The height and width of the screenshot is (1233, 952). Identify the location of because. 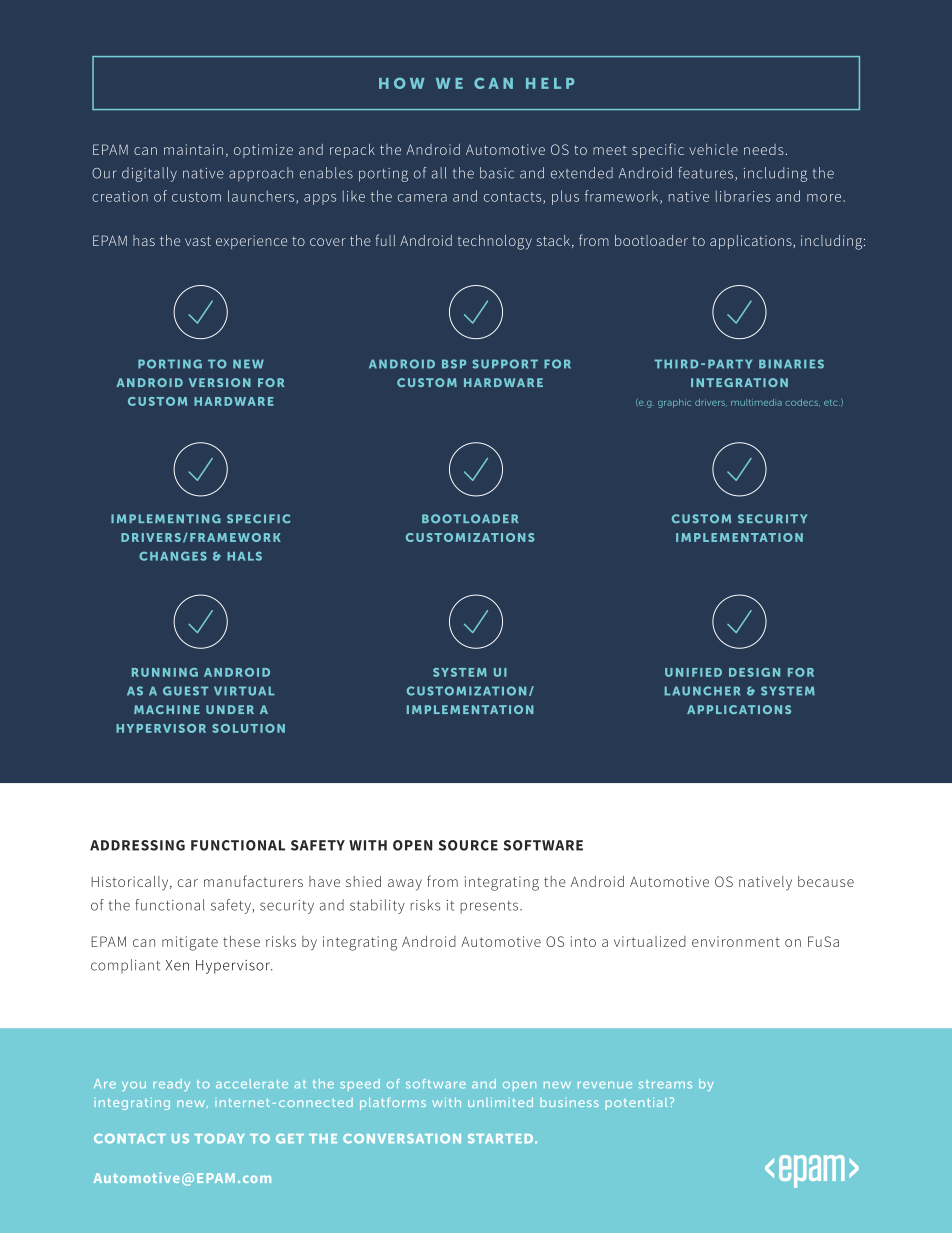
(826, 881).
